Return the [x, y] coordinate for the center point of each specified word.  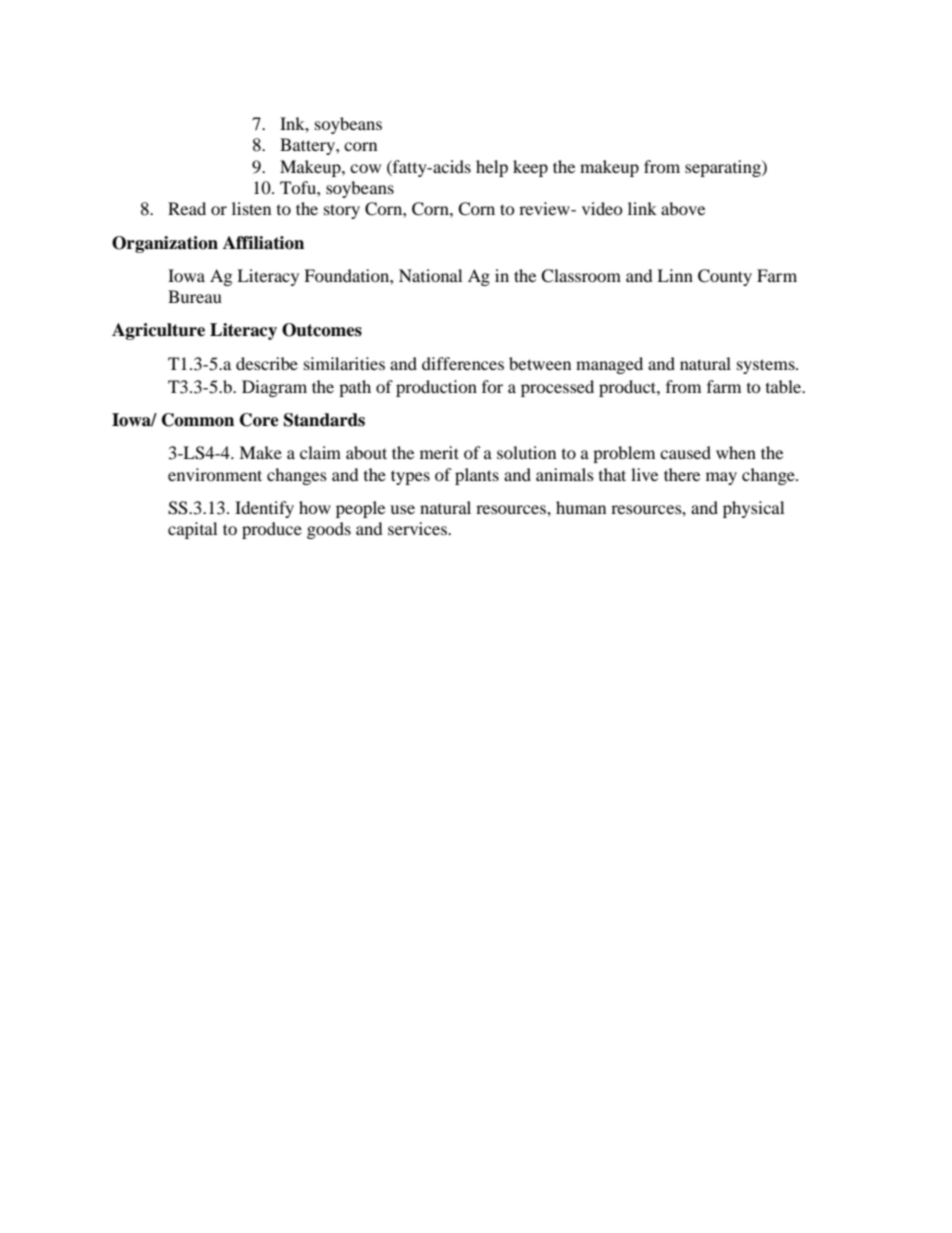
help [492, 168]
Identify [264, 509]
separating [724, 168]
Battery [308, 146]
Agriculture [158, 331]
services [418, 528]
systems [767, 366]
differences [463, 363]
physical [753, 509]
